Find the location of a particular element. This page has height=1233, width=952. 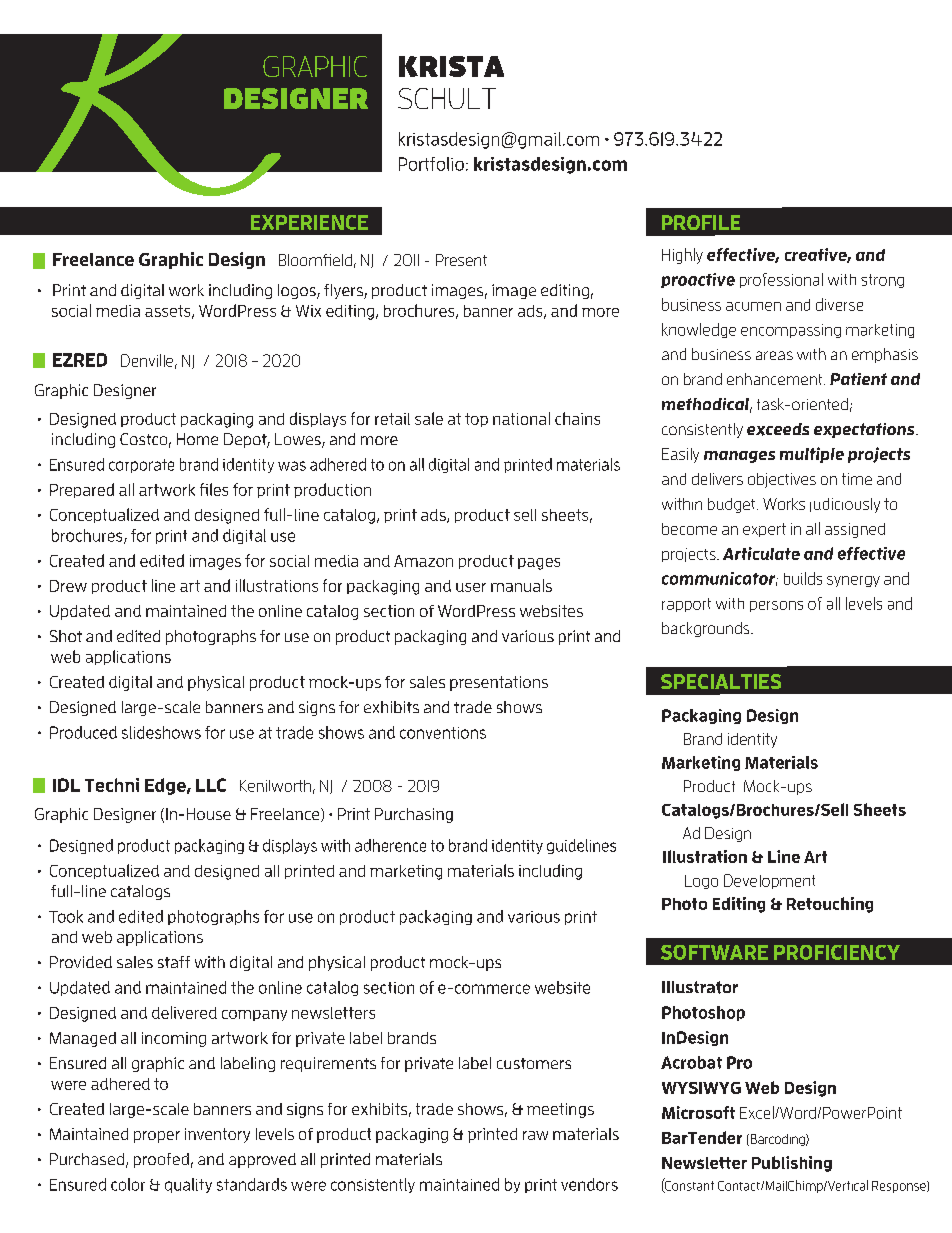

staff is located at coordinates (174, 962).
